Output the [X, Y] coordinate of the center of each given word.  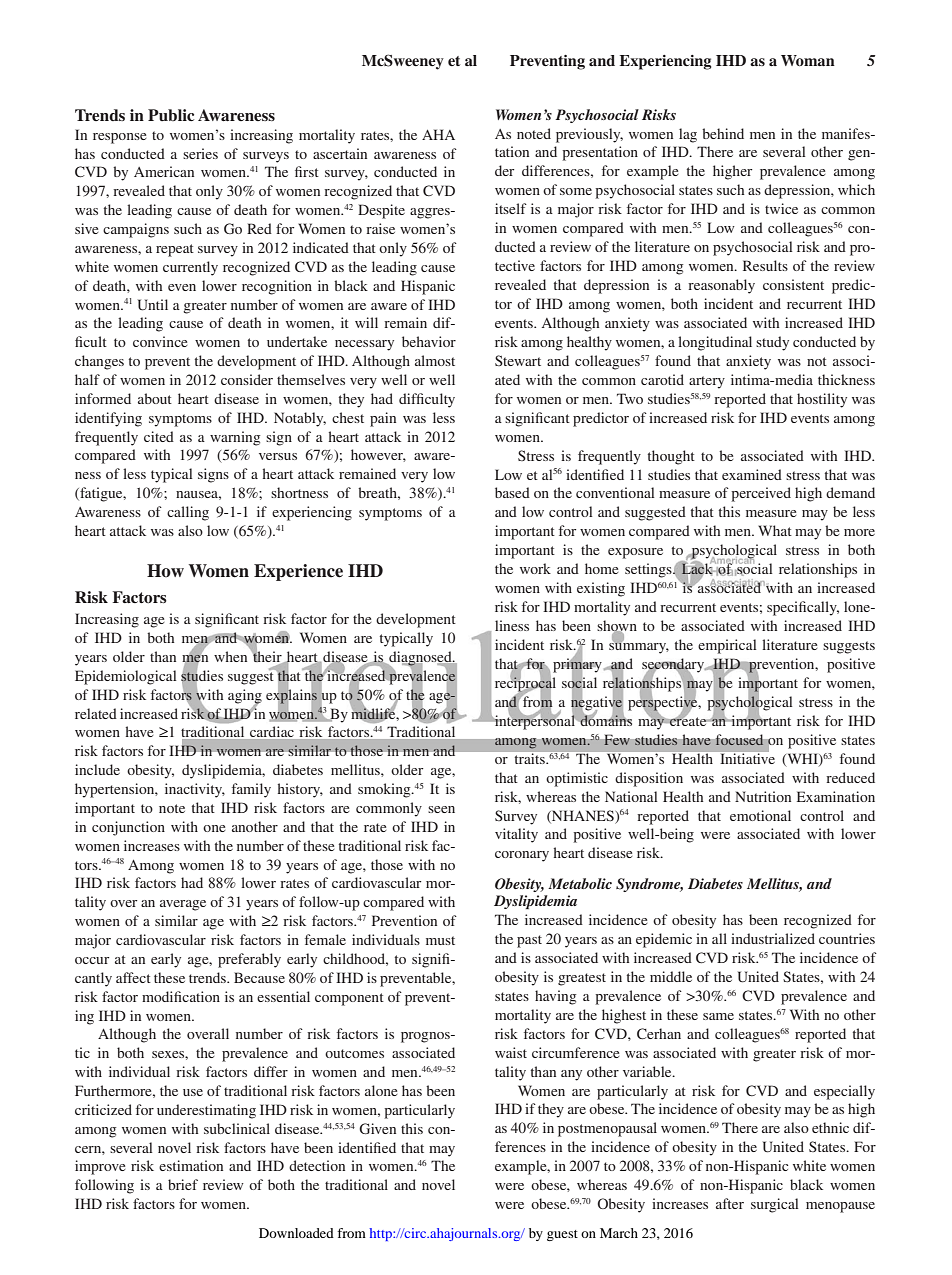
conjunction [128, 828]
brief [183, 1184]
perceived [761, 494]
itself [511, 208]
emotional [760, 815]
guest [562, 1235]
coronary [522, 856]
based [512, 492]
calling [188, 513]
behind [723, 133]
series [200, 153]
